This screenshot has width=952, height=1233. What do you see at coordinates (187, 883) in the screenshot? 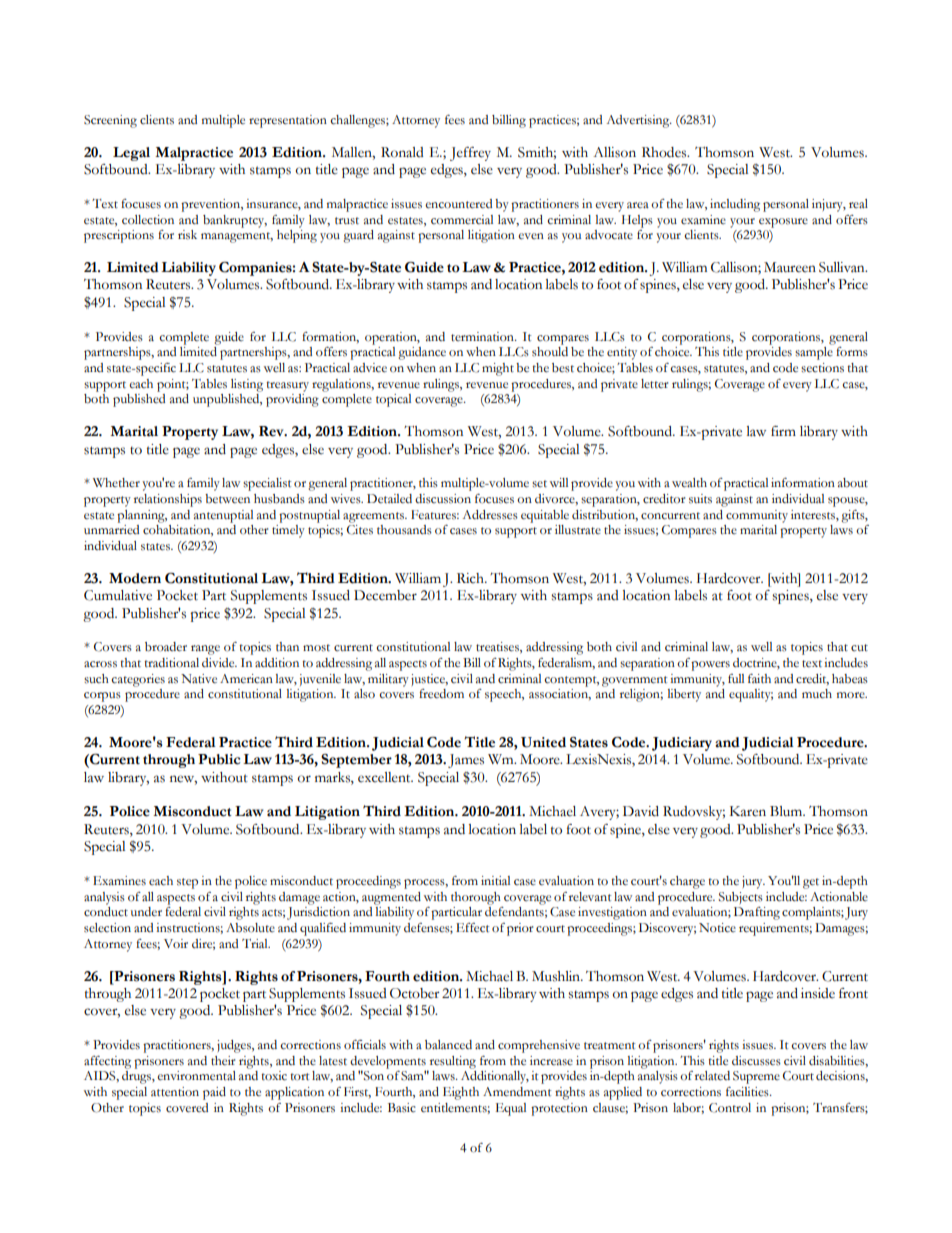
I see `step` at bounding box center [187, 883].
